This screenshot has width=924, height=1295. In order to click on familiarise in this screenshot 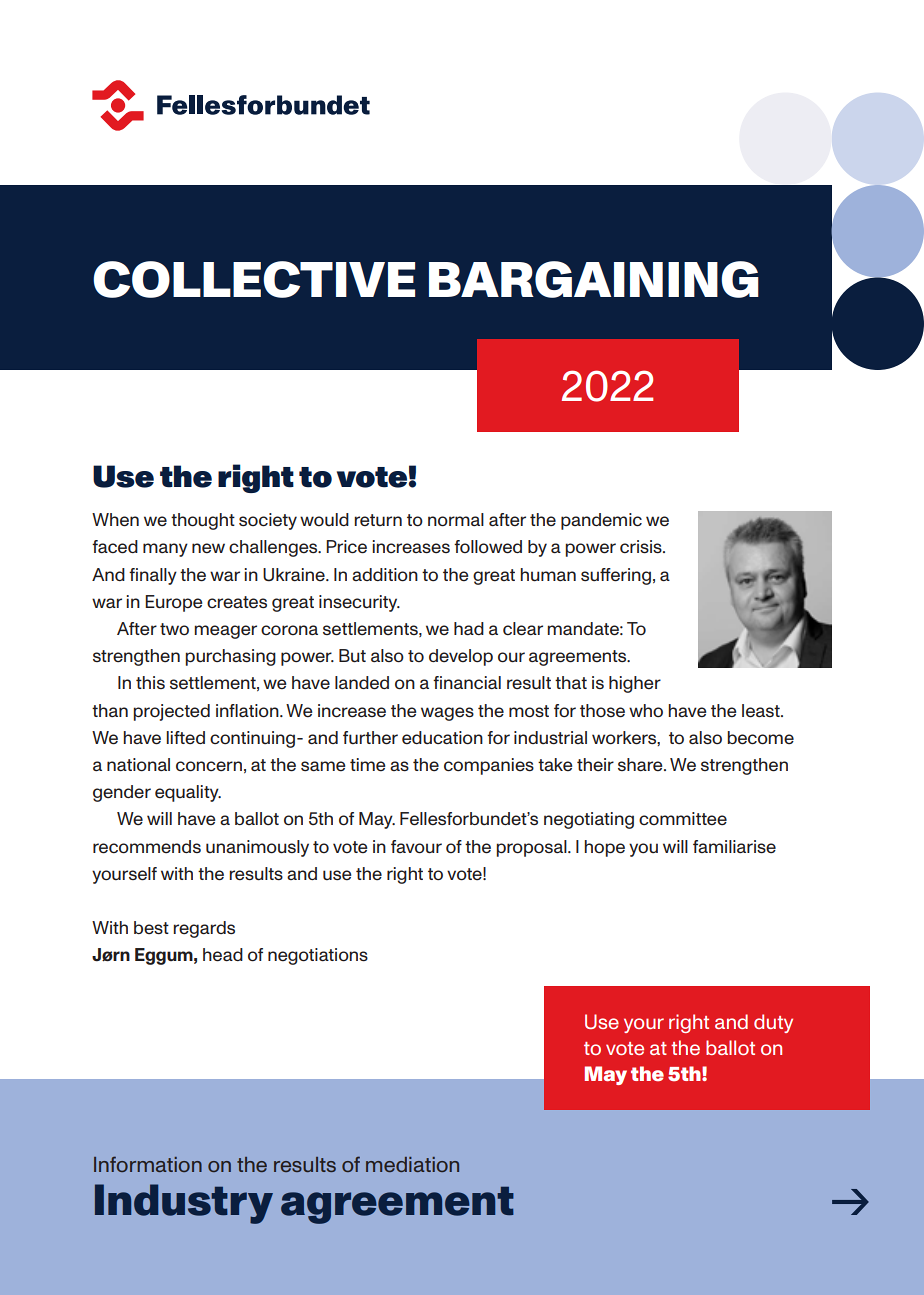, I will do `click(734, 847)`.
